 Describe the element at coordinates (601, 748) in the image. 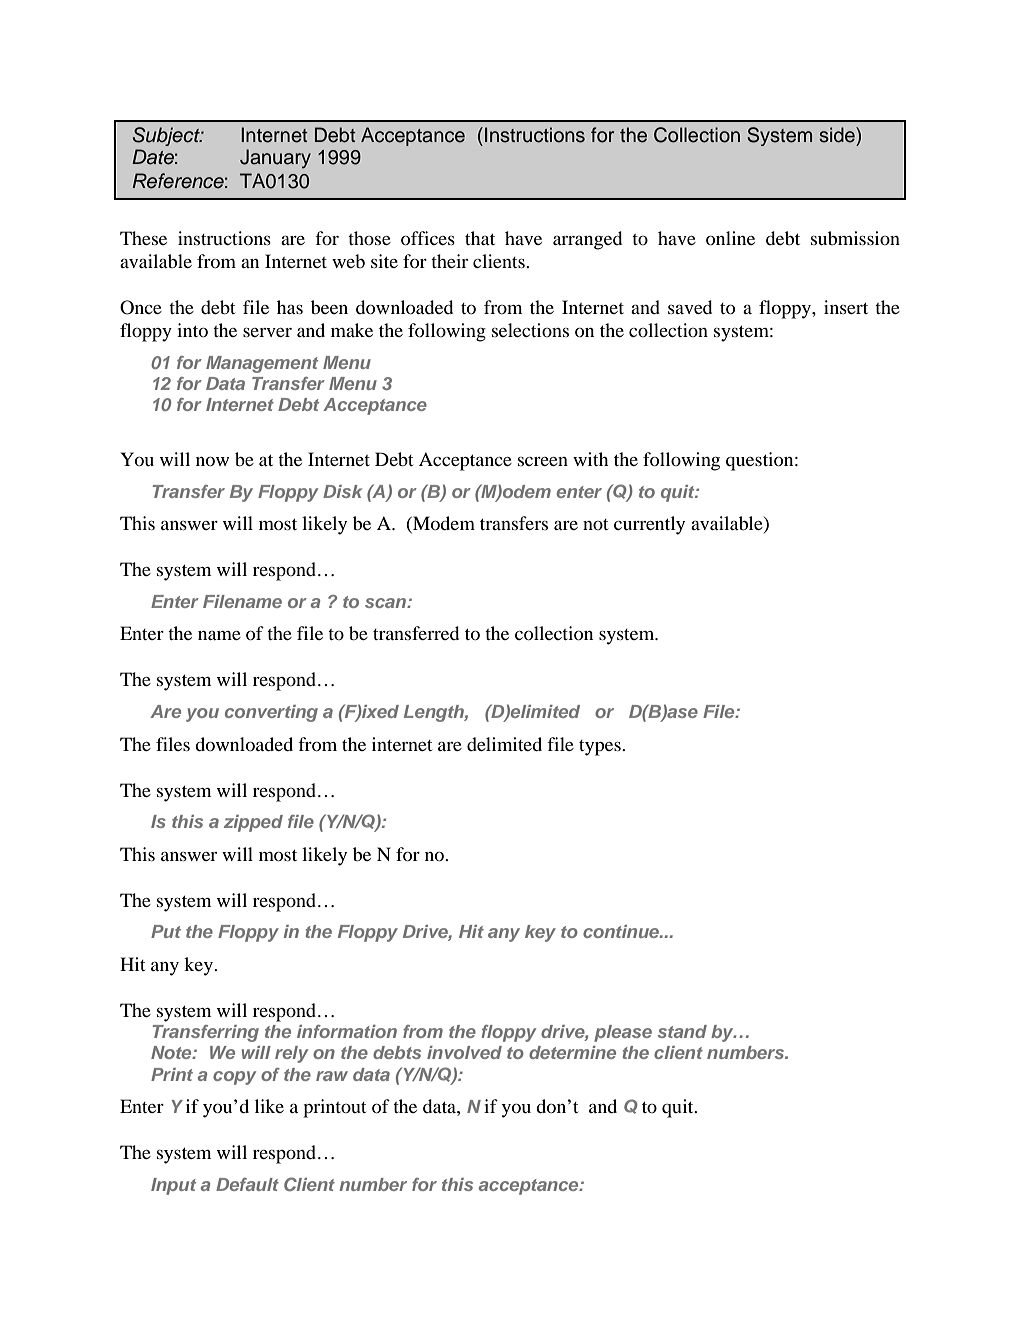

I see `types` at that location.
